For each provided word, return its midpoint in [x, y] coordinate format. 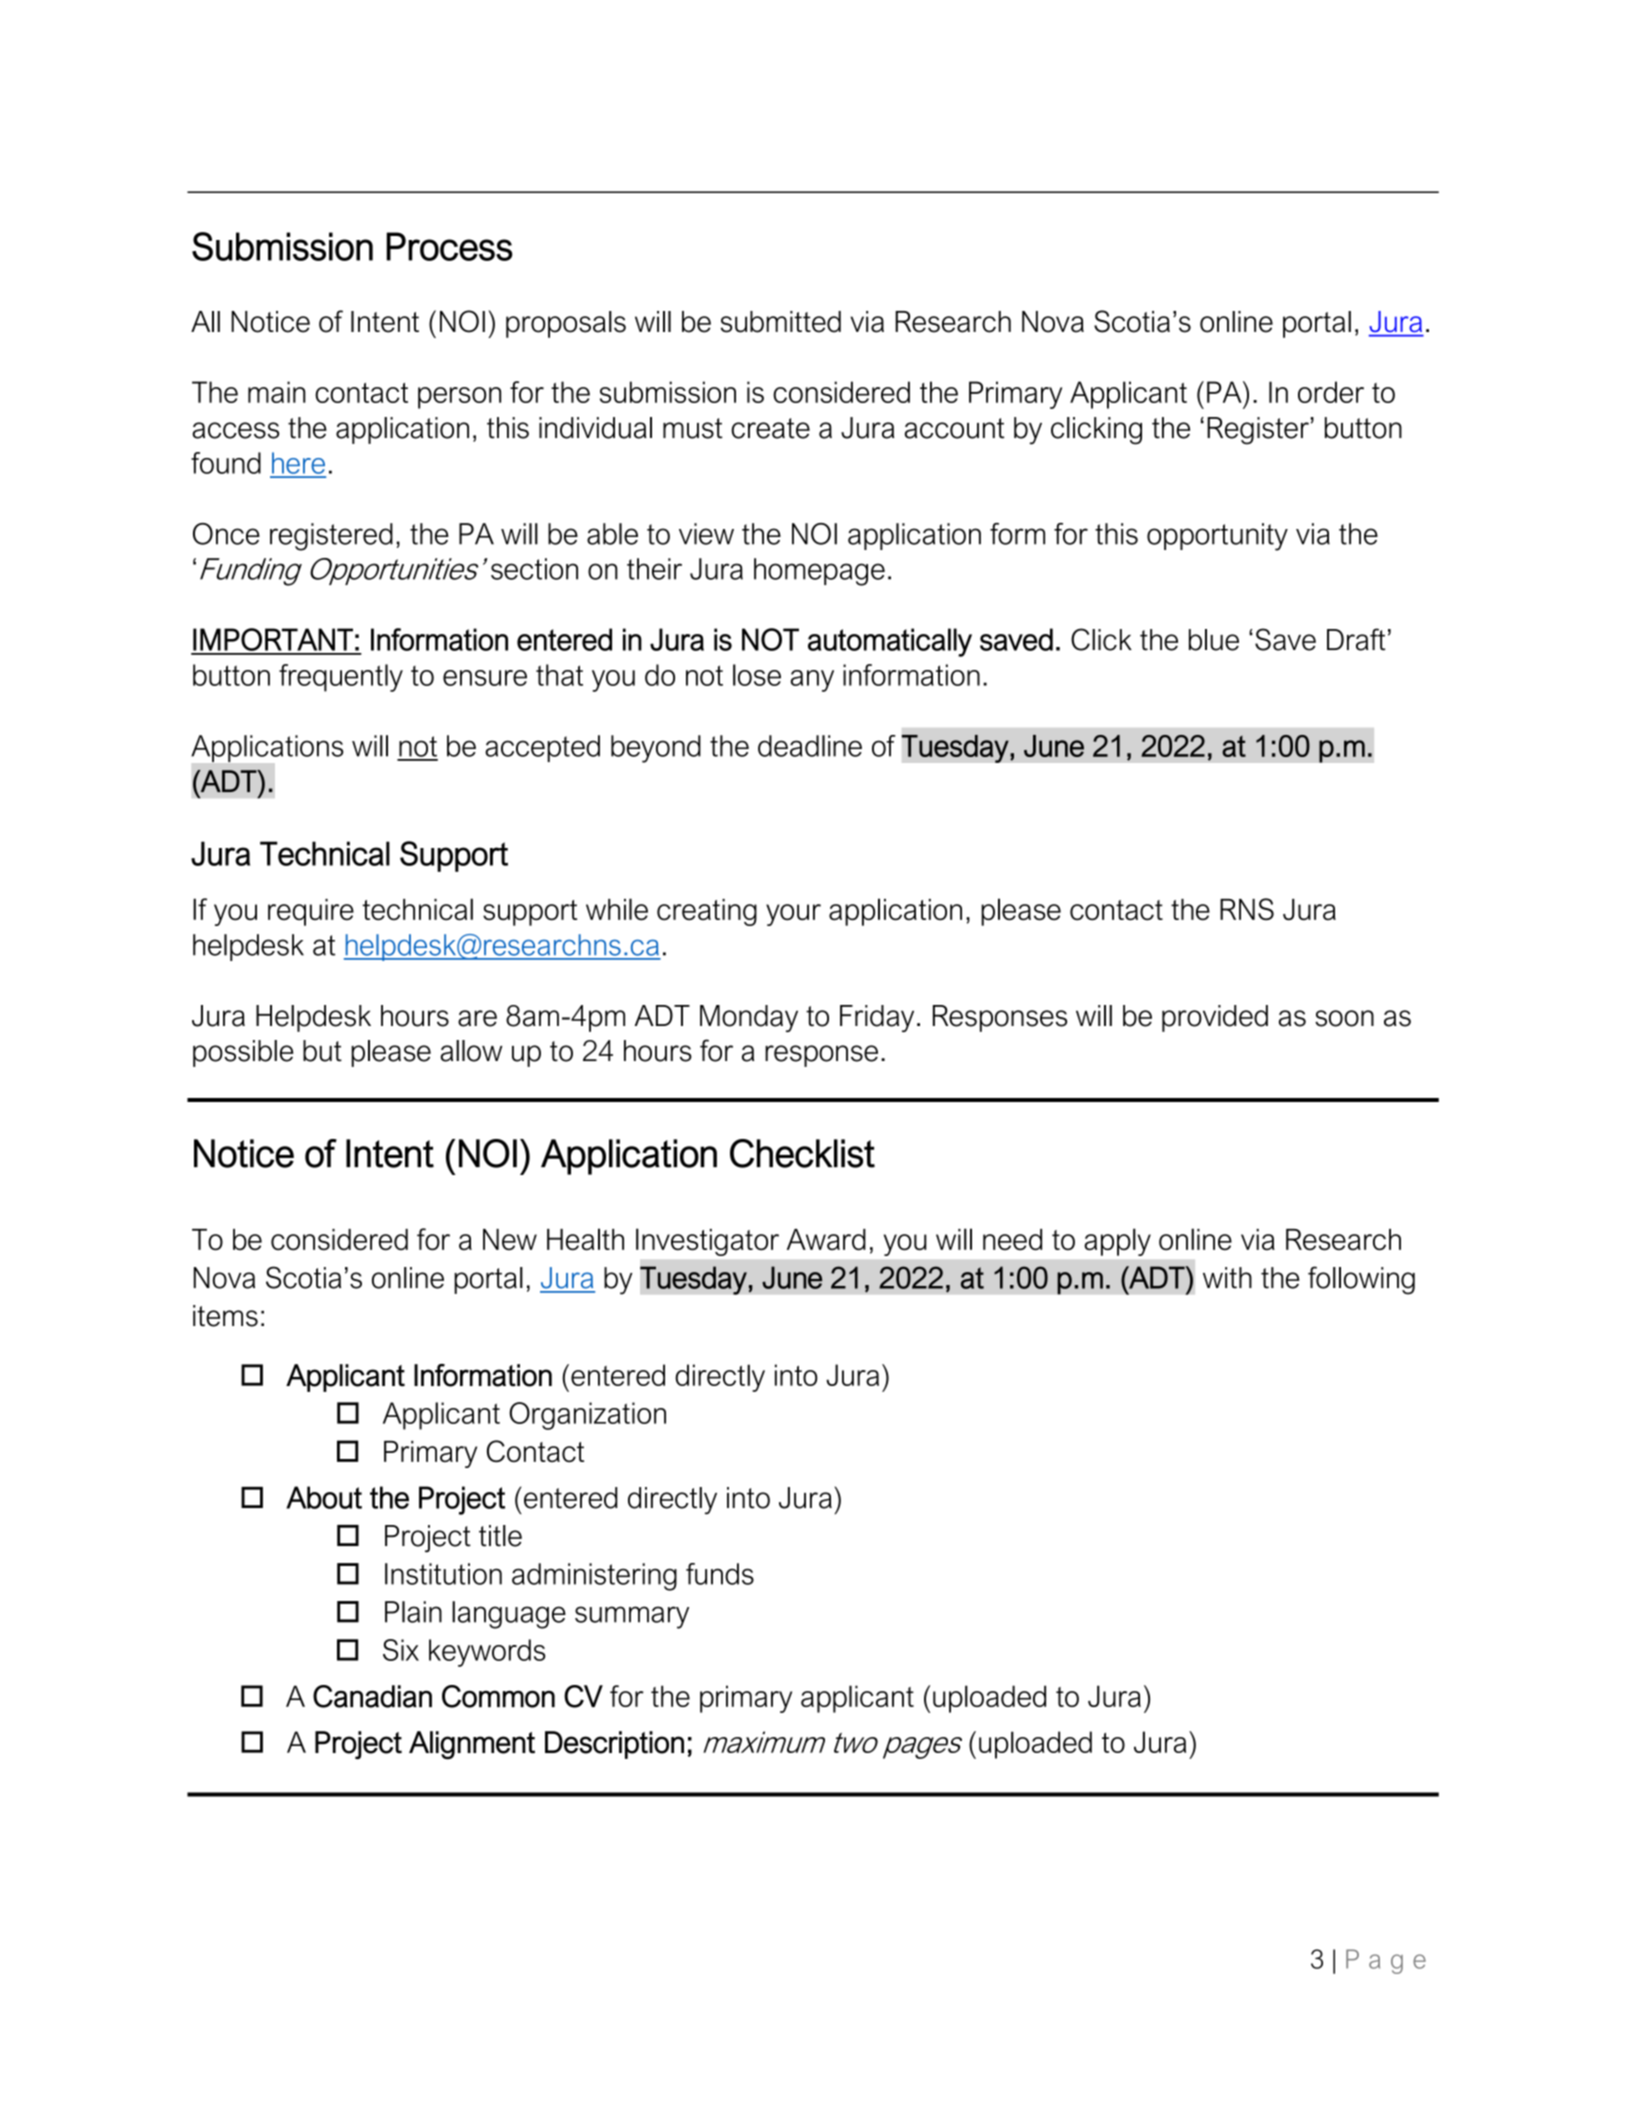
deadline [810, 746]
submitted [781, 322]
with [1227, 1278]
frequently [341, 678]
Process [449, 246]
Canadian [372, 1696]
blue [1214, 640]
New [510, 1239]
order [1331, 392]
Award [826, 1239]
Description [614, 1745]
